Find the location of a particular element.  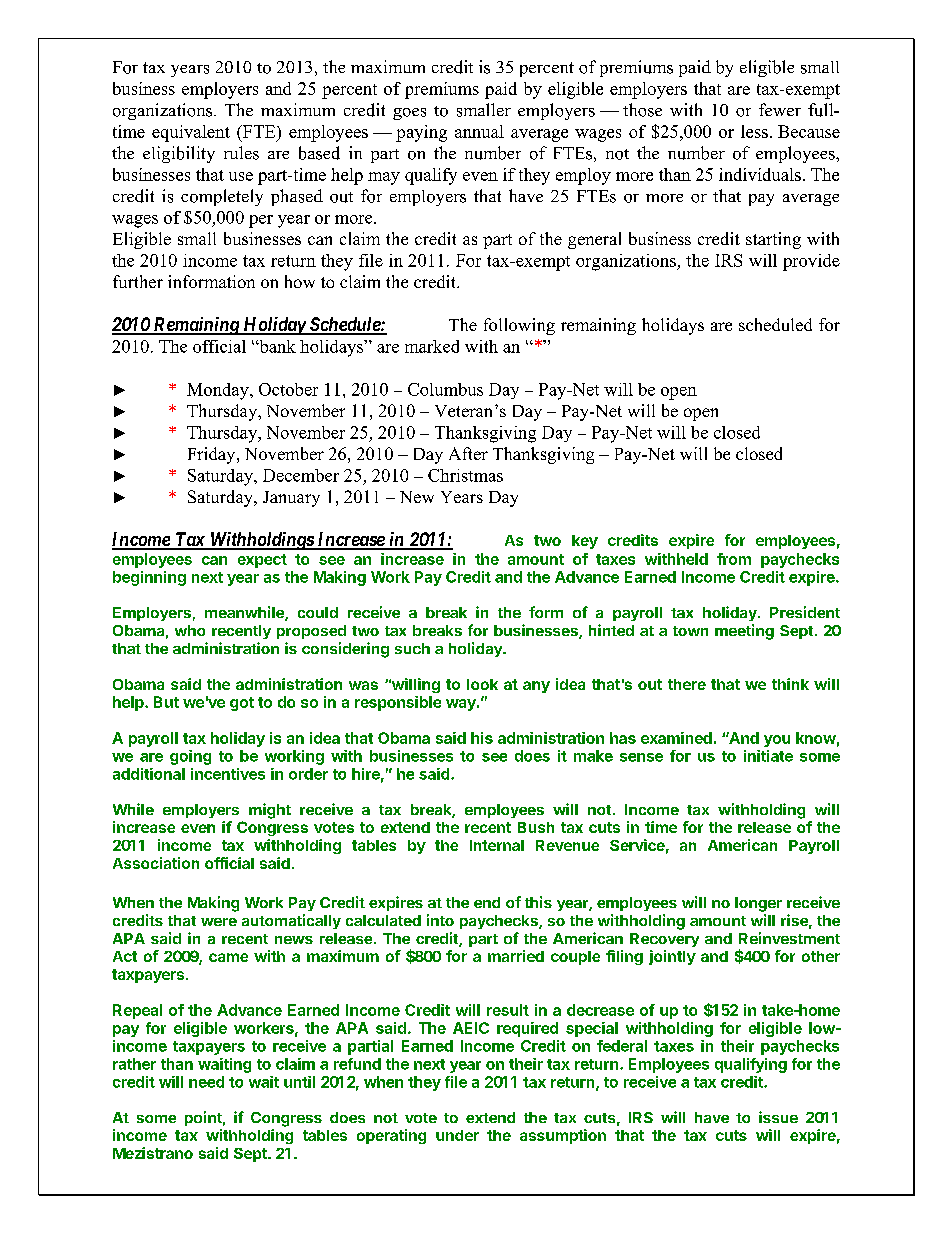

provide is located at coordinates (811, 262).
